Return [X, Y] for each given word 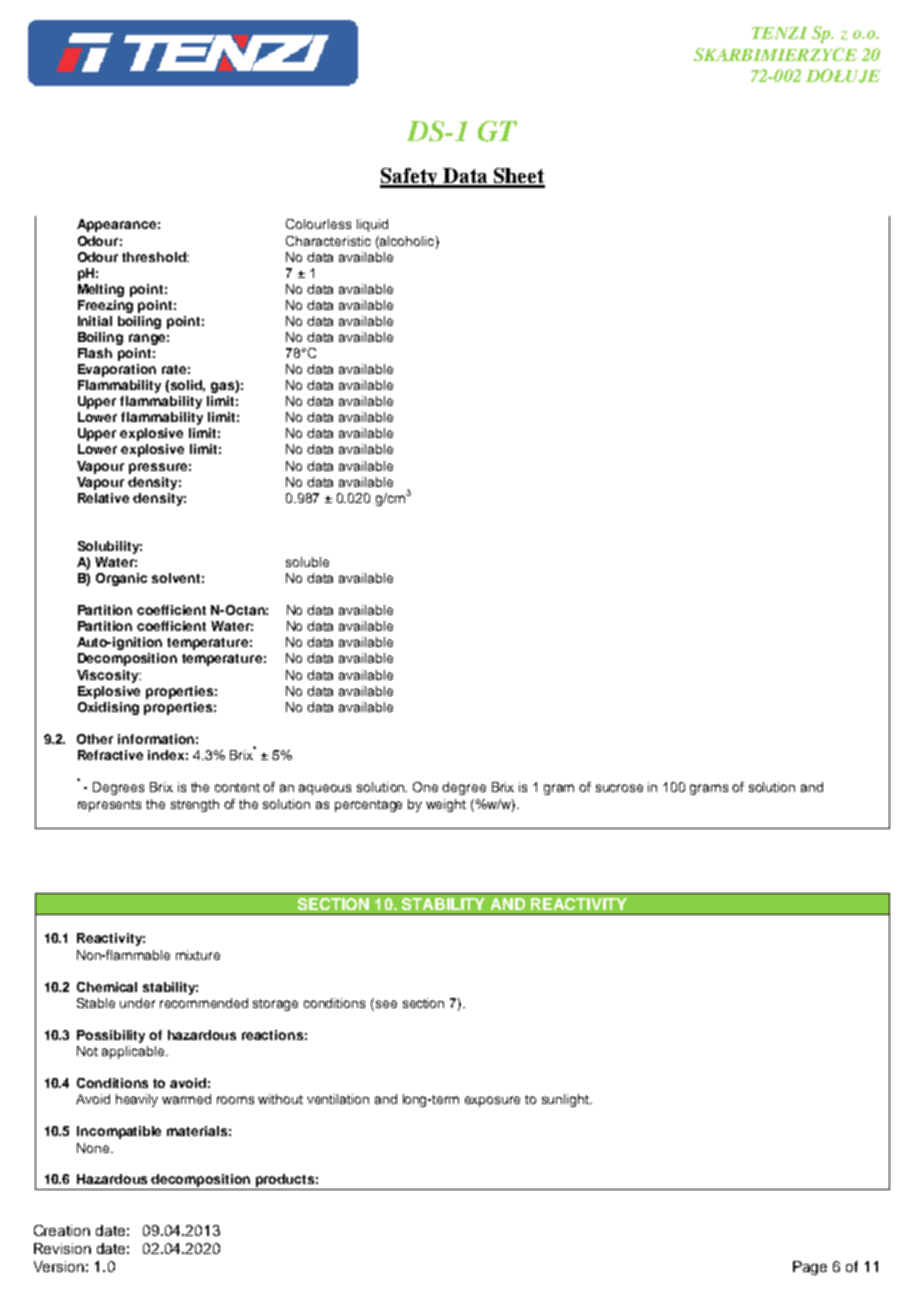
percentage [368, 806]
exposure [492, 1101]
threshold [155, 257]
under [137, 1003]
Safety [410, 178]
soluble [307, 562]
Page [810, 1268]
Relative [103, 498]
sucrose [619, 788]
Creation [62, 1230]
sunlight [567, 1100]
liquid [372, 225]
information [156, 739]
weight [446, 805]
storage [275, 1005]
